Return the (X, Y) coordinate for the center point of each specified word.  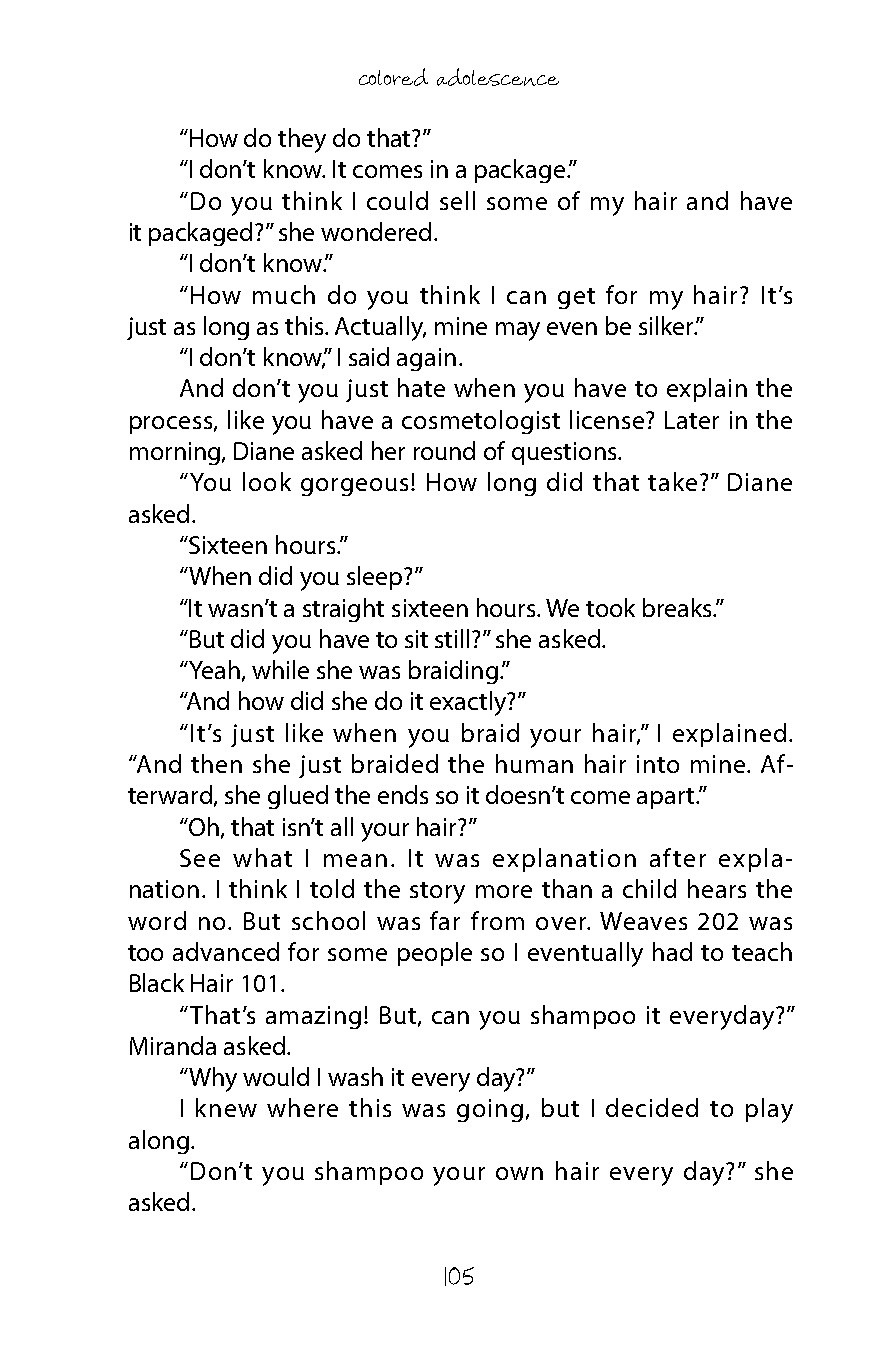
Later (692, 420)
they (302, 140)
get (576, 298)
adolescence (498, 77)
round (444, 450)
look (267, 481)
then (216, 763)
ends (403, 794)
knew (226, 1107)
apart (667, 798)
